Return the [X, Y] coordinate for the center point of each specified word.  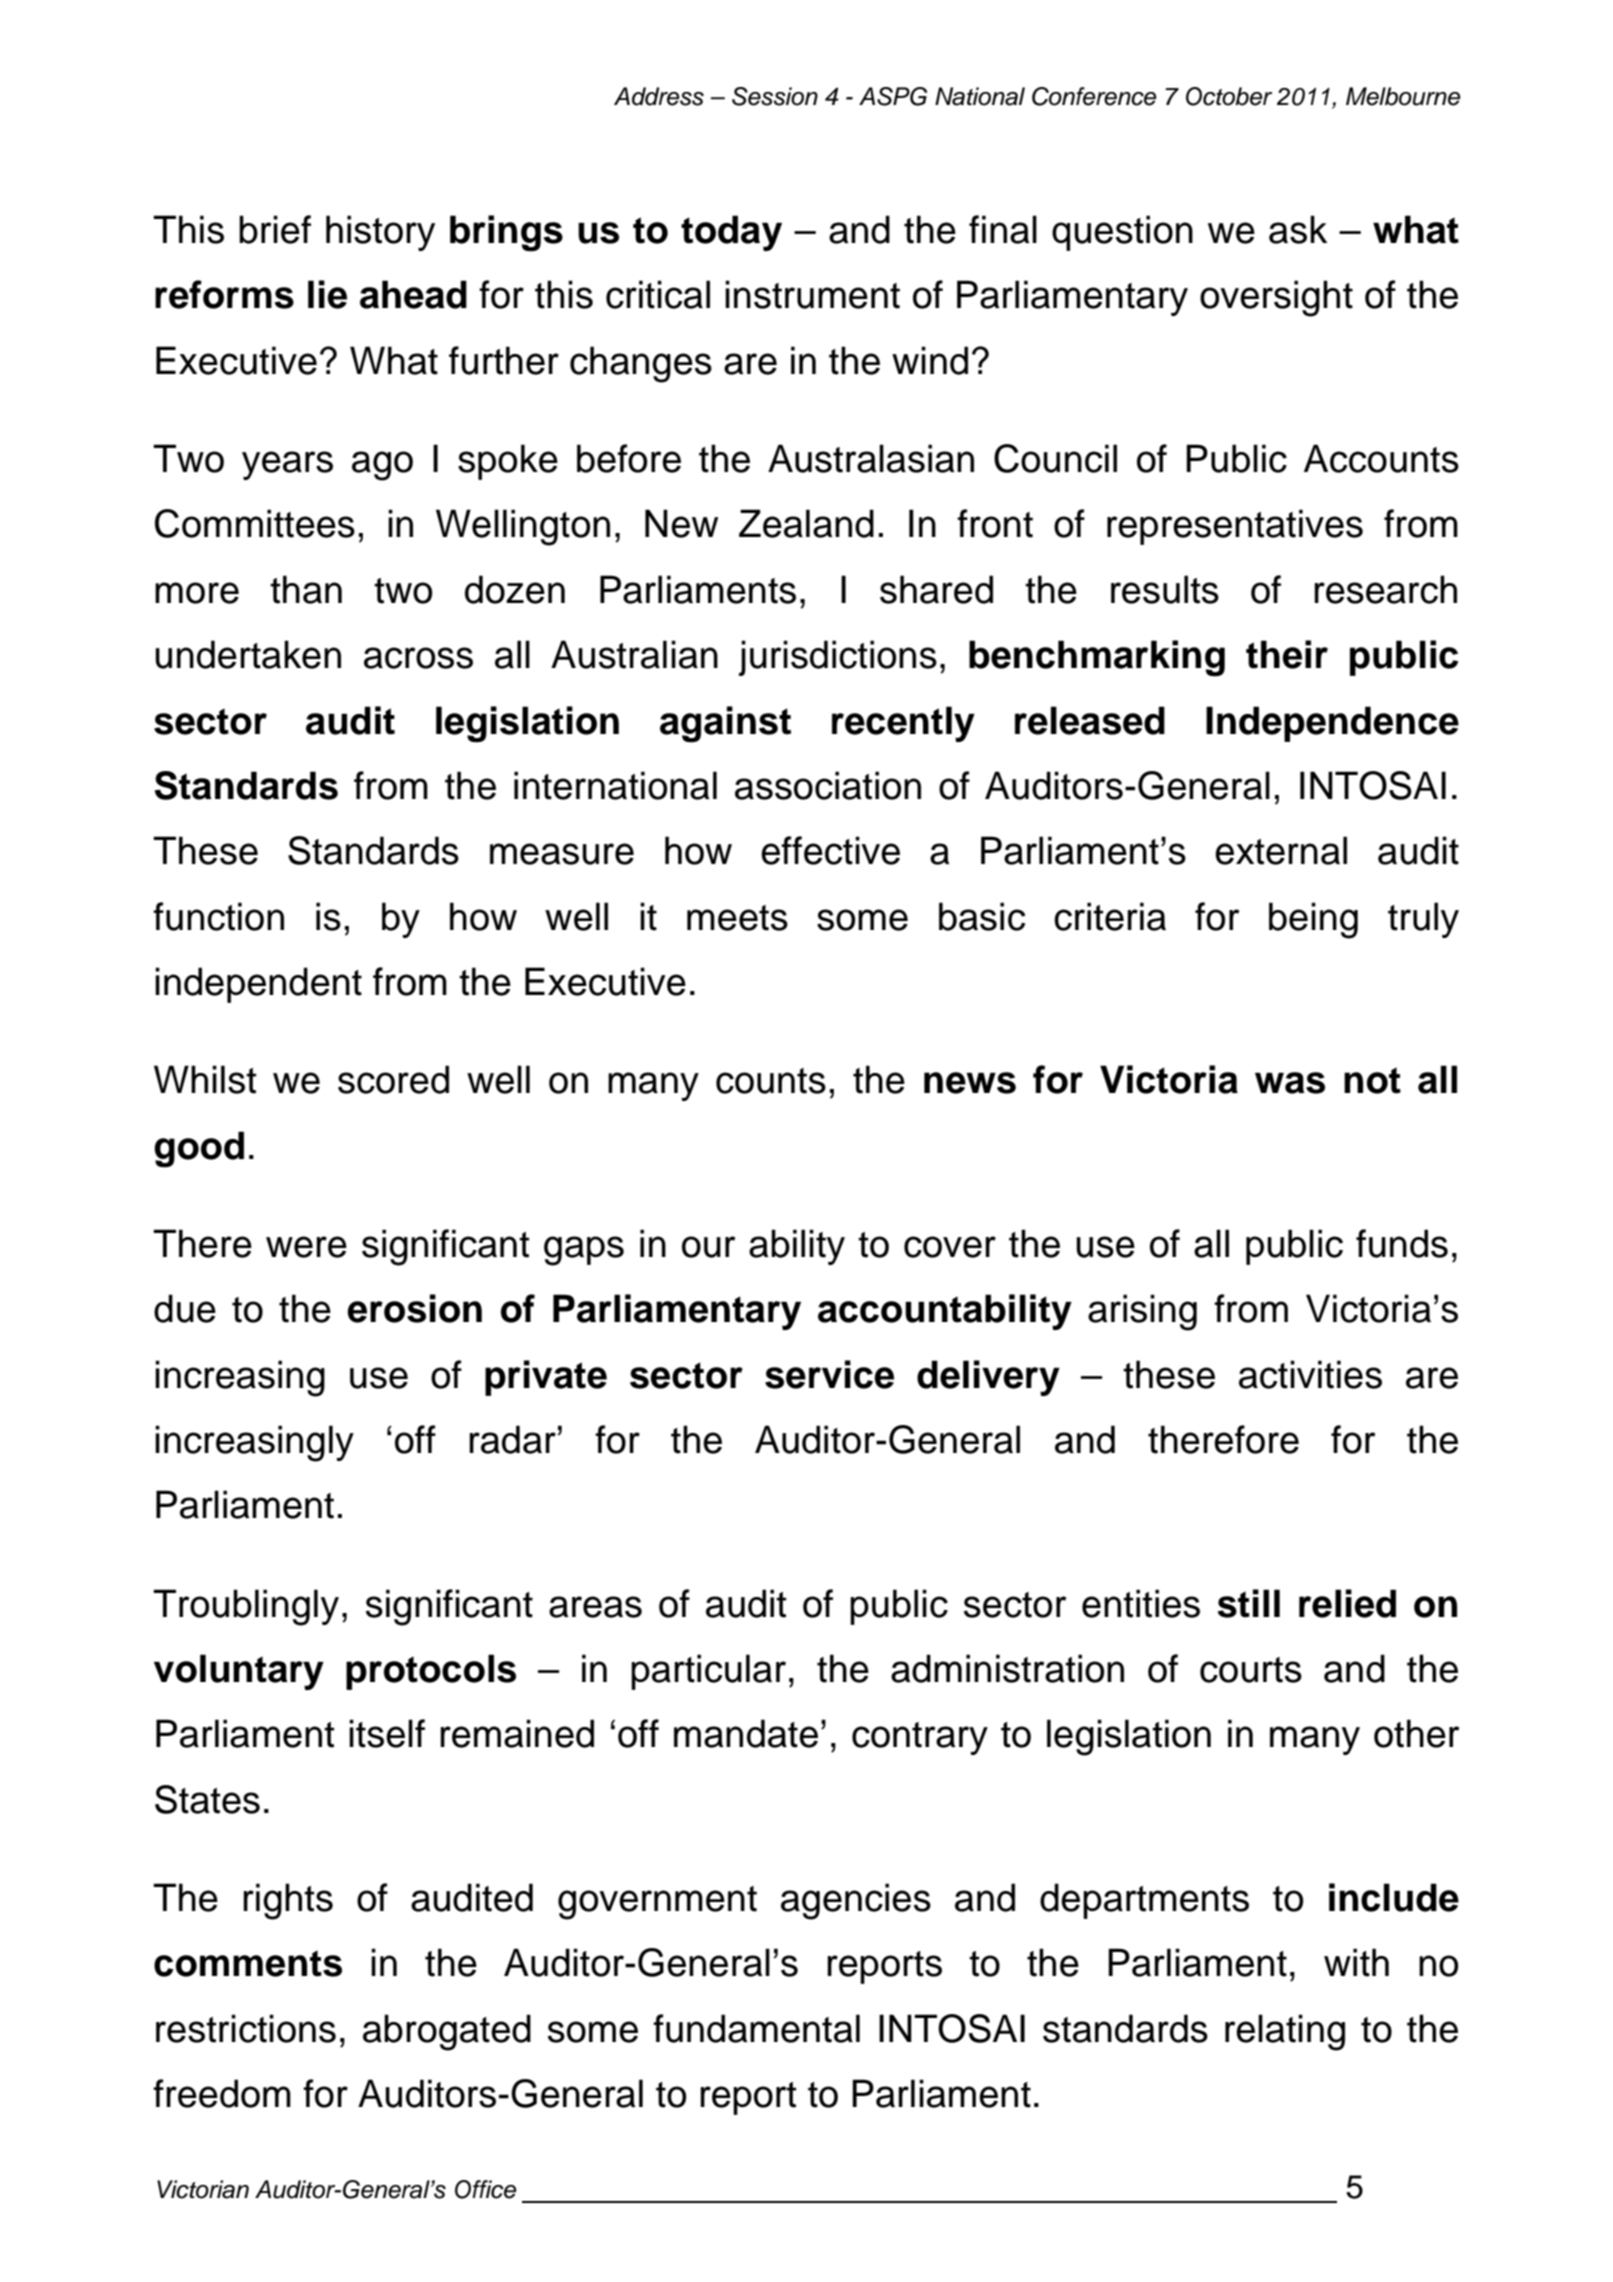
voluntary [239, 1672]
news [970, 1083]
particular [708, 1672]
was [1290, 1083]
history [380, 233]
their [1287, 654]
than [306, 589]
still [1249, 1603]
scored [393, 1079]
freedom [222, 2093]
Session [775, 96]
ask [1298, 229]
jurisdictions [837, 658]
